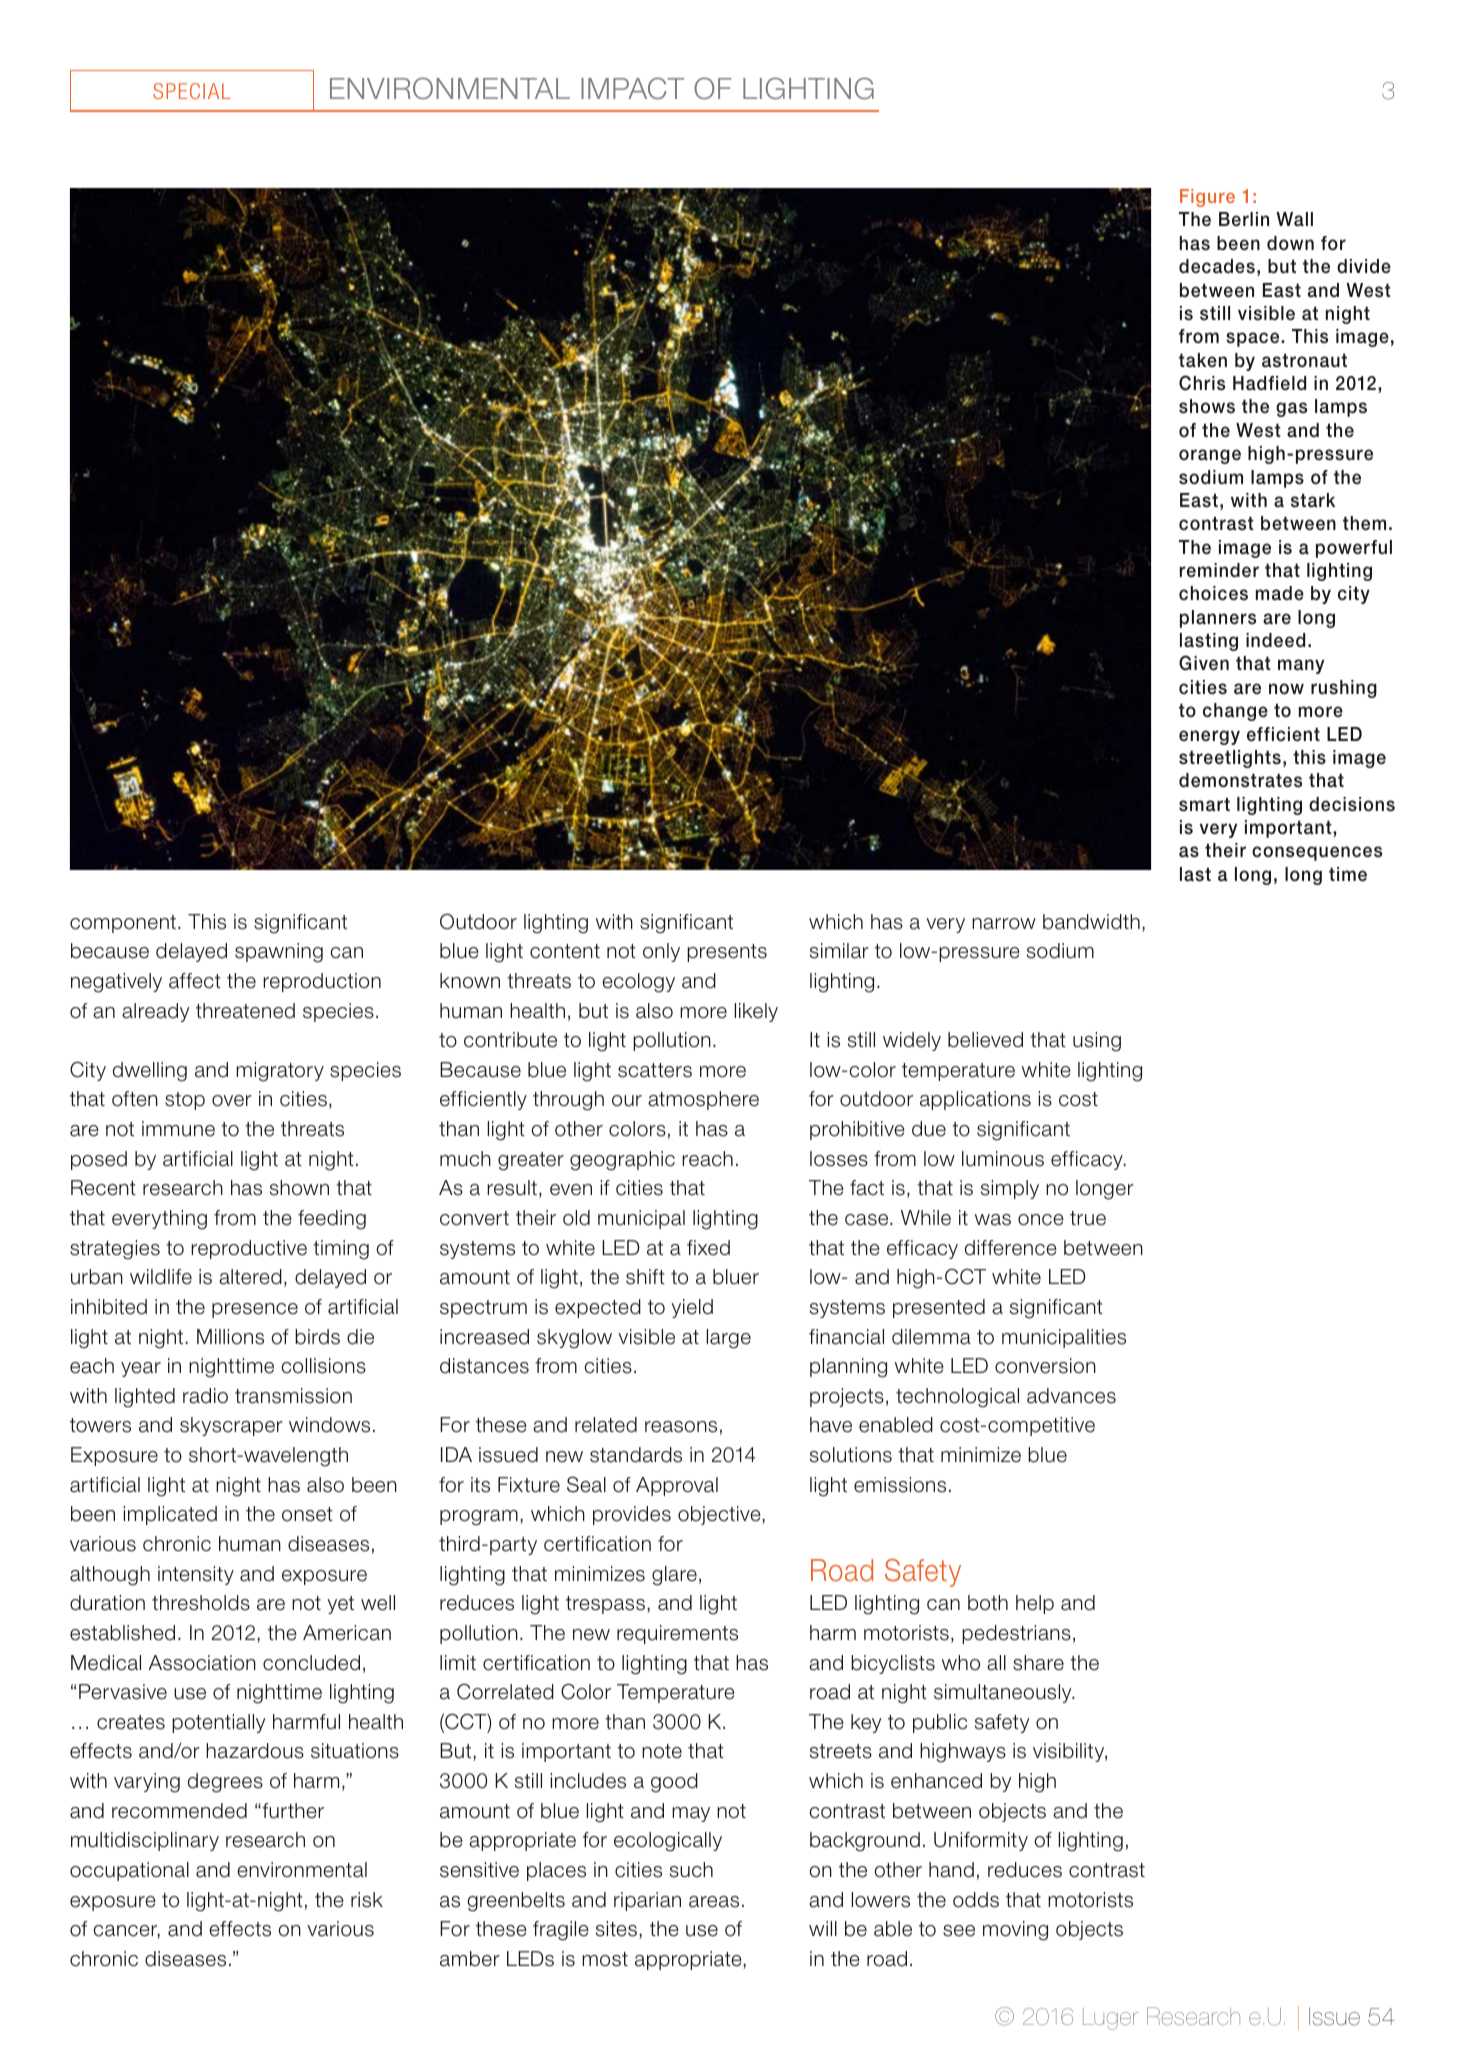 Image resolution: width=1465 pixels, height=2071 pixels. Describe the element at coordinates (367, 1900) in the image. I see `risk` at that location.
